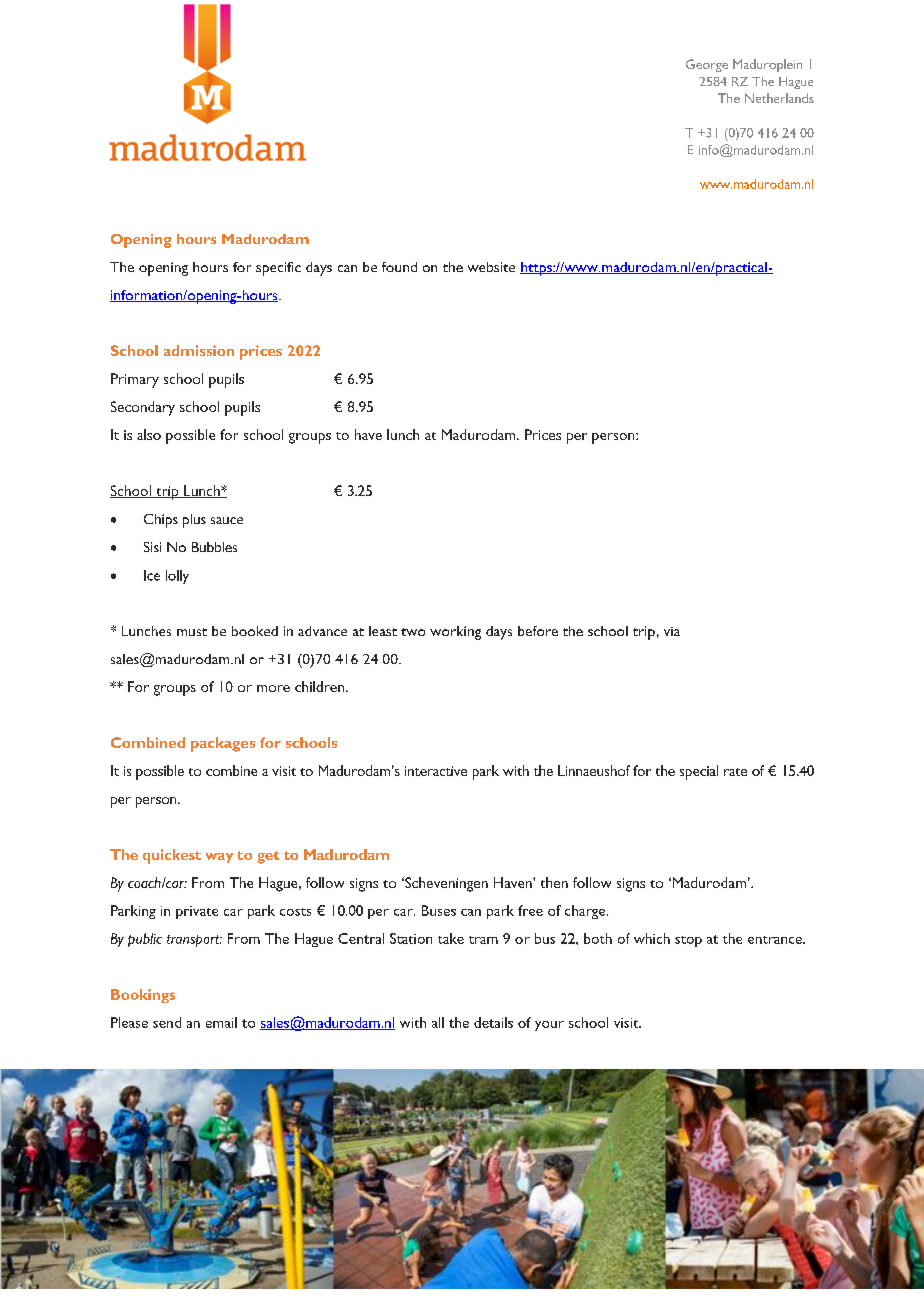  Describe the element at coordinates (672, 631) in the screenshot. I see `via` at that location.
